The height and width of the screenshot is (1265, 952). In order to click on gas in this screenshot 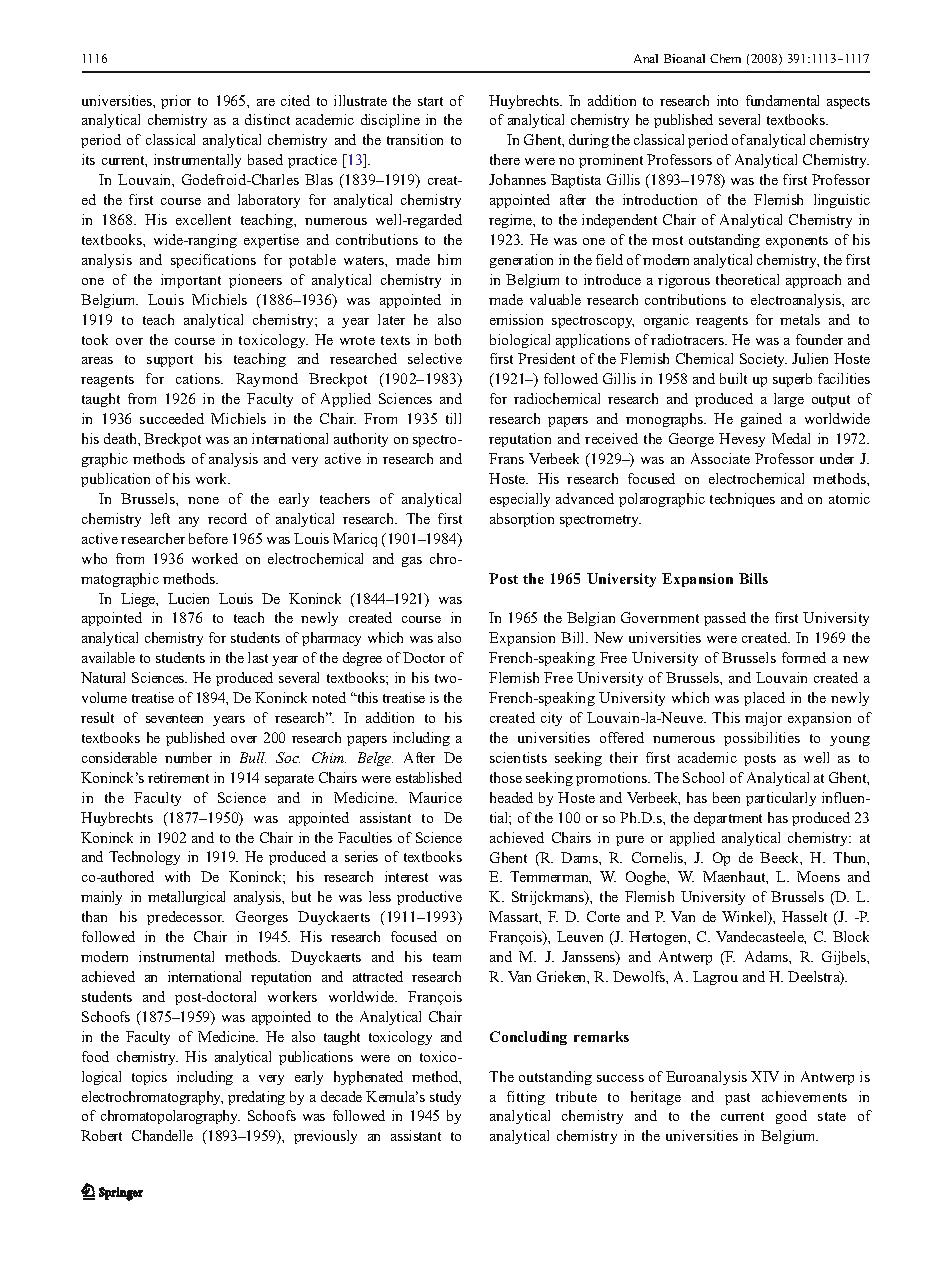, I will do `click(412, 562)`.
